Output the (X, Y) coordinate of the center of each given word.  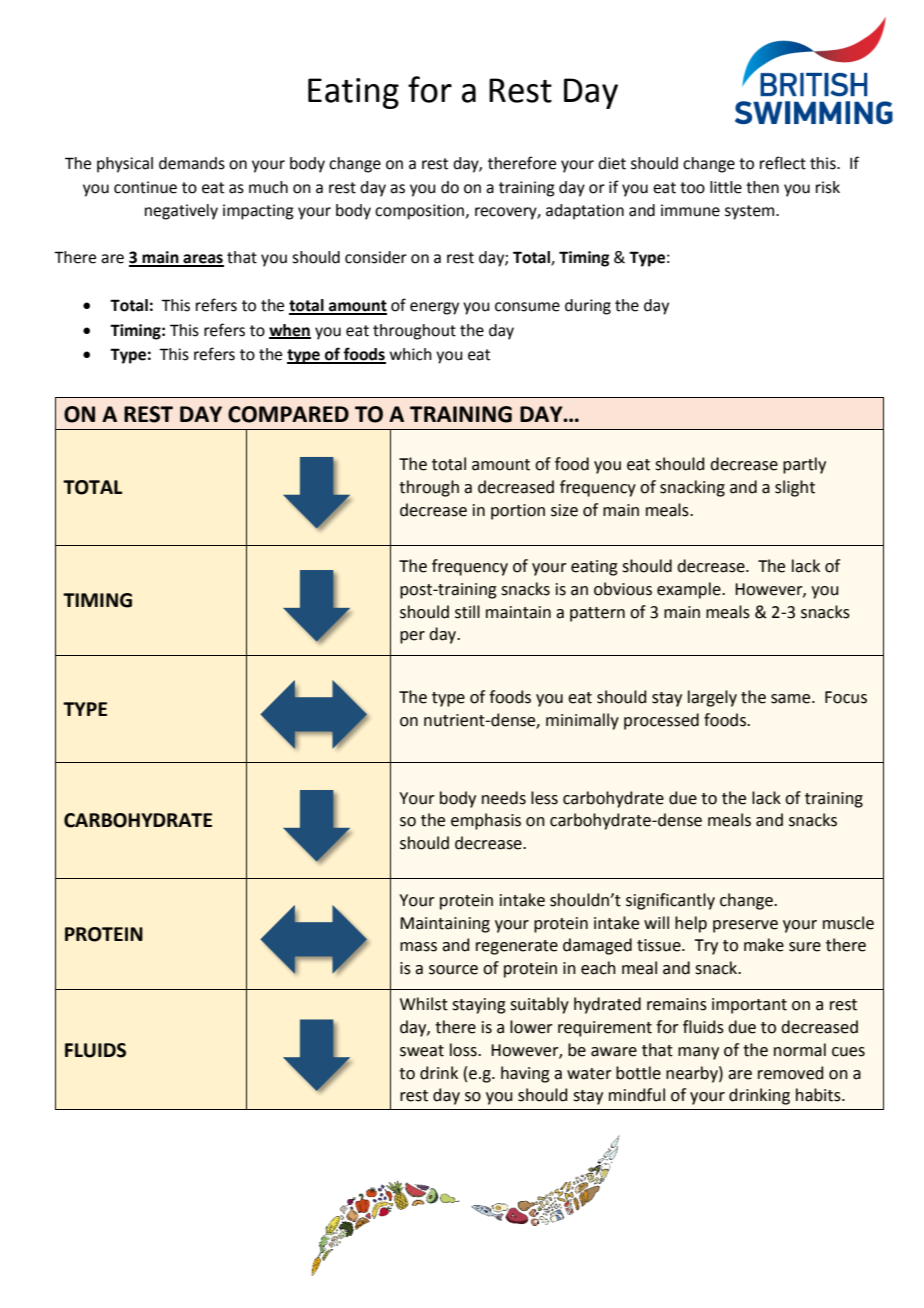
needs (504, 798)
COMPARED (288, 414)
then (762, 187)
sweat (422, 1051)
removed (790, 1073)
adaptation (585, 212)
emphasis (486, 821)
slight (795, 488)
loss (464, 1050)
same (792, 699)
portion (518, 512)
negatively (181, 212)
